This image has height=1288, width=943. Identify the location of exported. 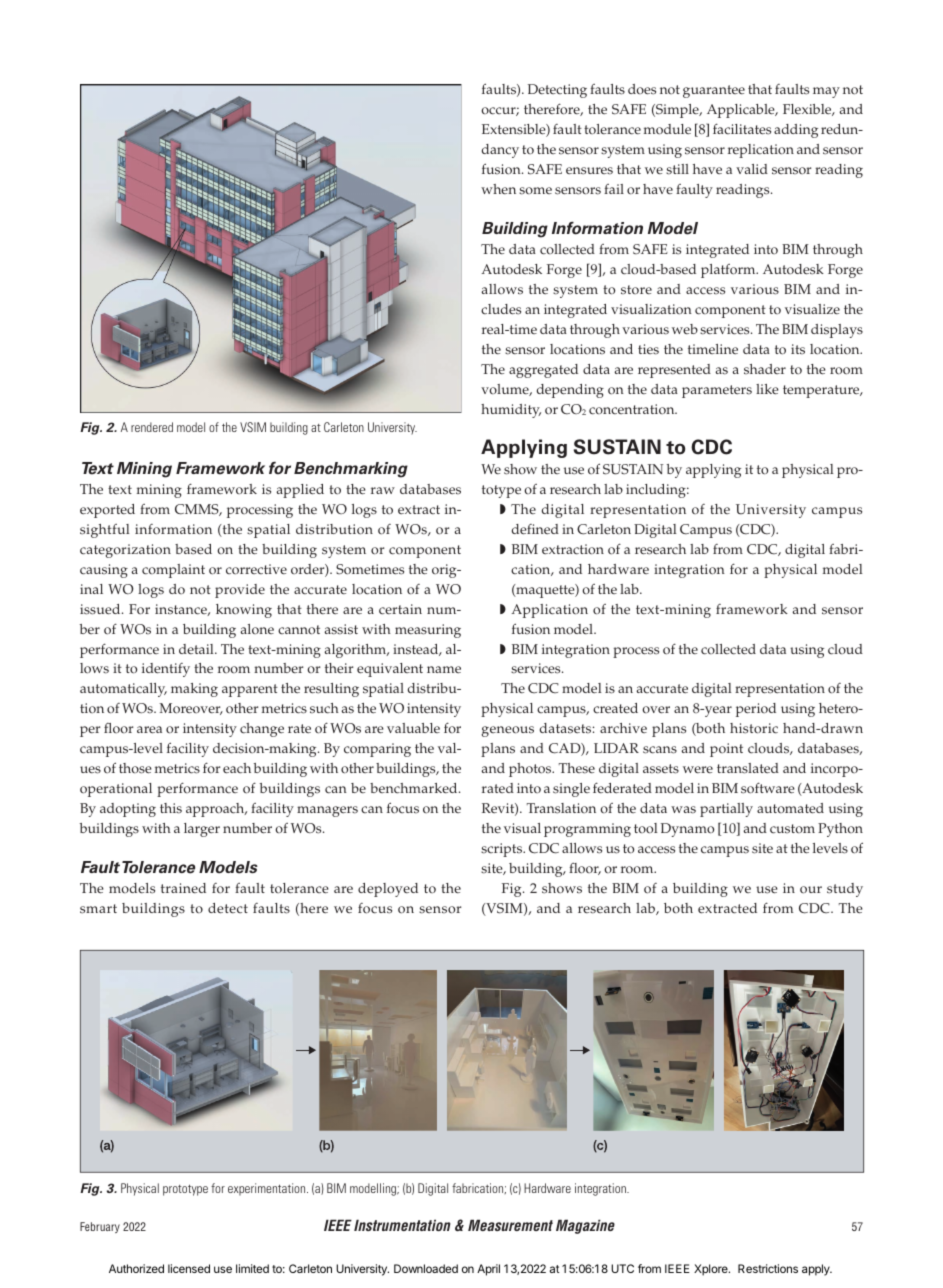
(107, 511).
